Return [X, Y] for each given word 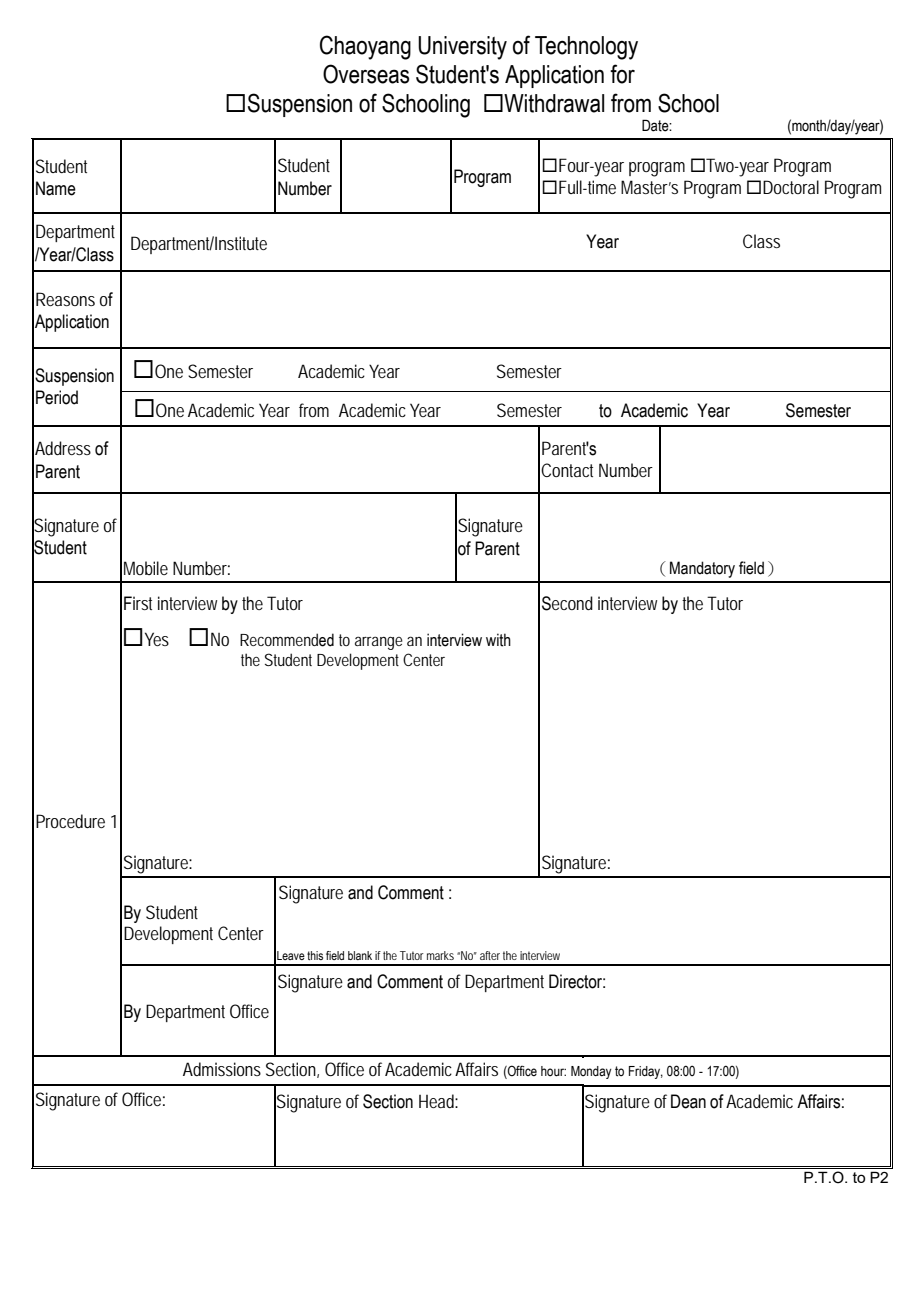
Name [56, 188]
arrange [379, 643]
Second [567, 603]
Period [57, 397]
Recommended [287, 640]
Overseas [366, 74]
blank [360, 955]
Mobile [146, 568]
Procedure [70, 821]
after [490, 955]
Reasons [65, 299]
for [622, 74]
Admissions [222, 1069]
